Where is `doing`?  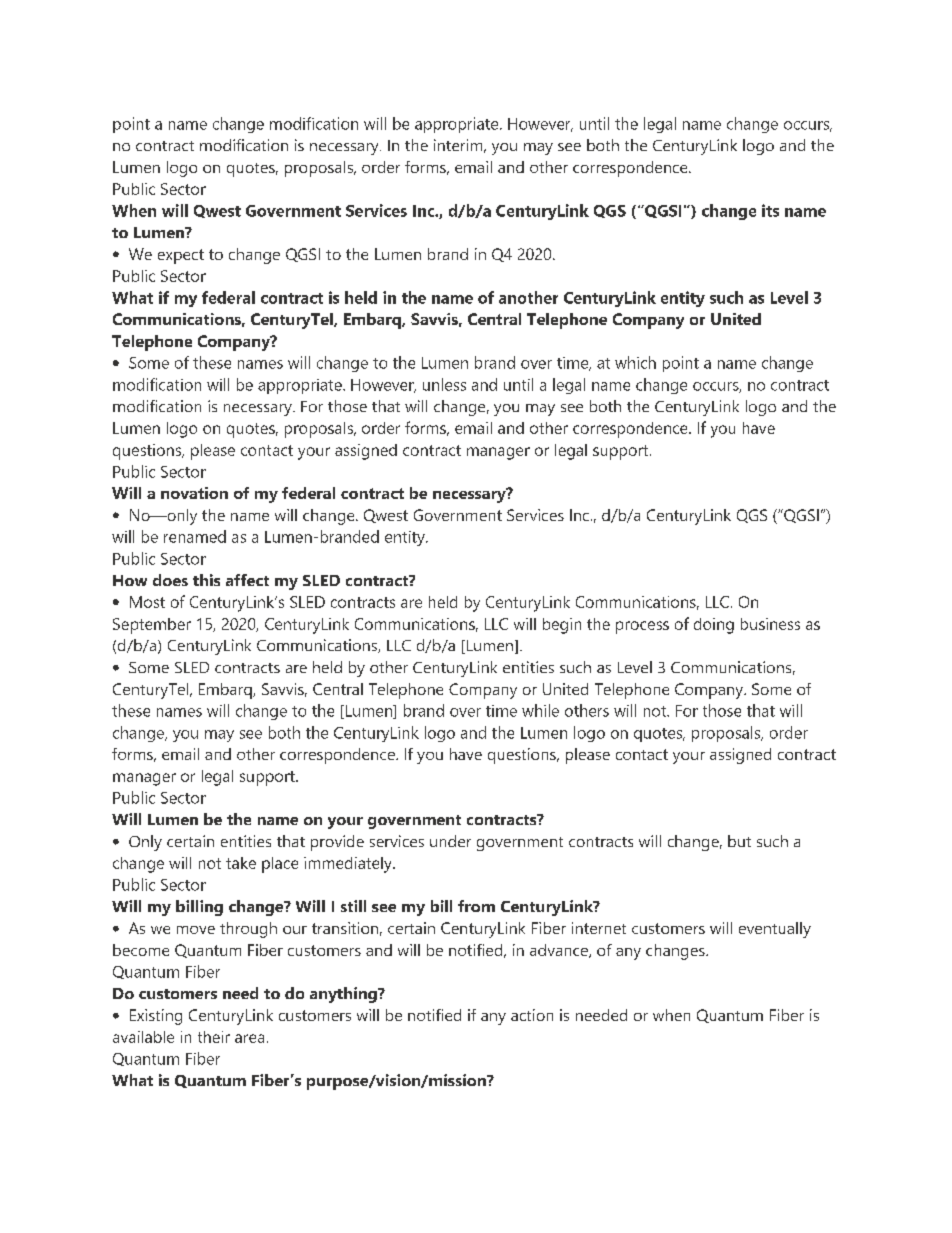
doing is located at coordinates (714, 626).
